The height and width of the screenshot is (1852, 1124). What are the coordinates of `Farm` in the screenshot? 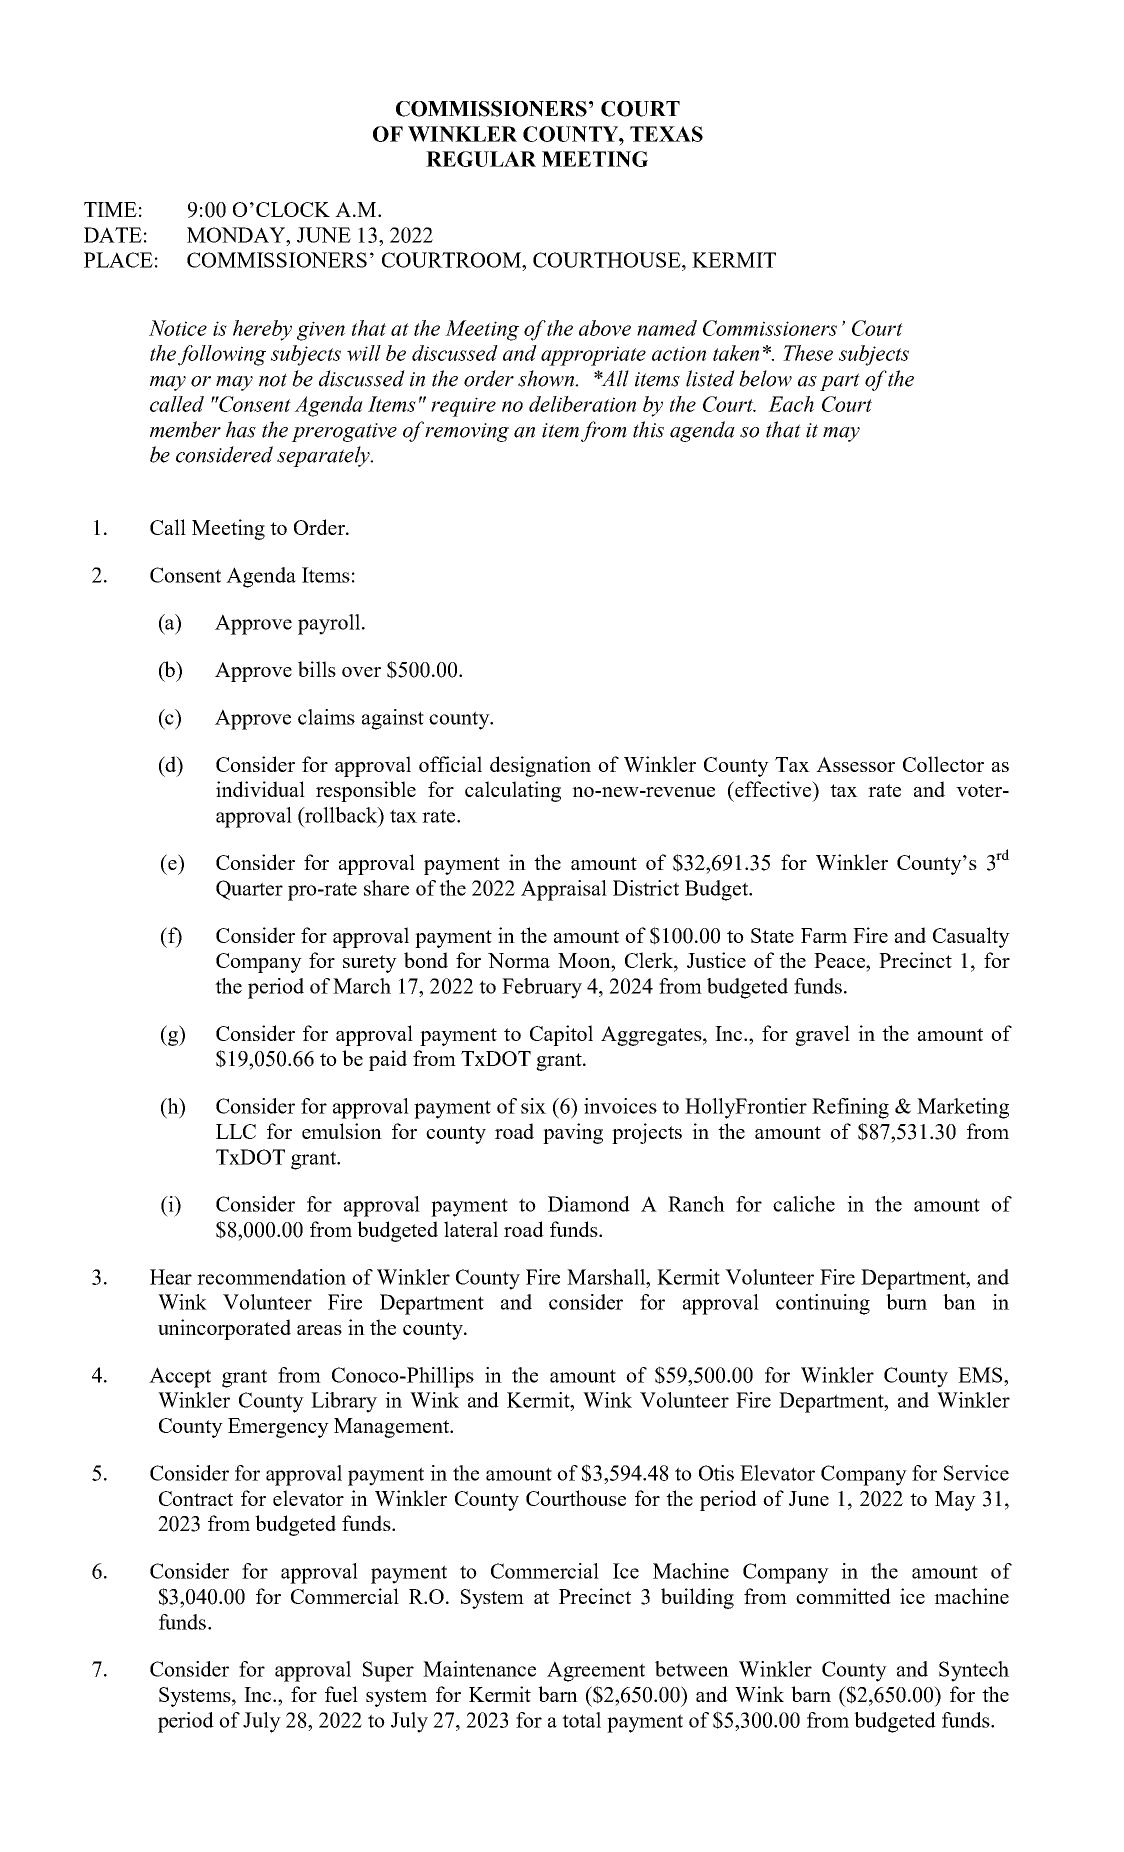 It's located at (824, 935).
